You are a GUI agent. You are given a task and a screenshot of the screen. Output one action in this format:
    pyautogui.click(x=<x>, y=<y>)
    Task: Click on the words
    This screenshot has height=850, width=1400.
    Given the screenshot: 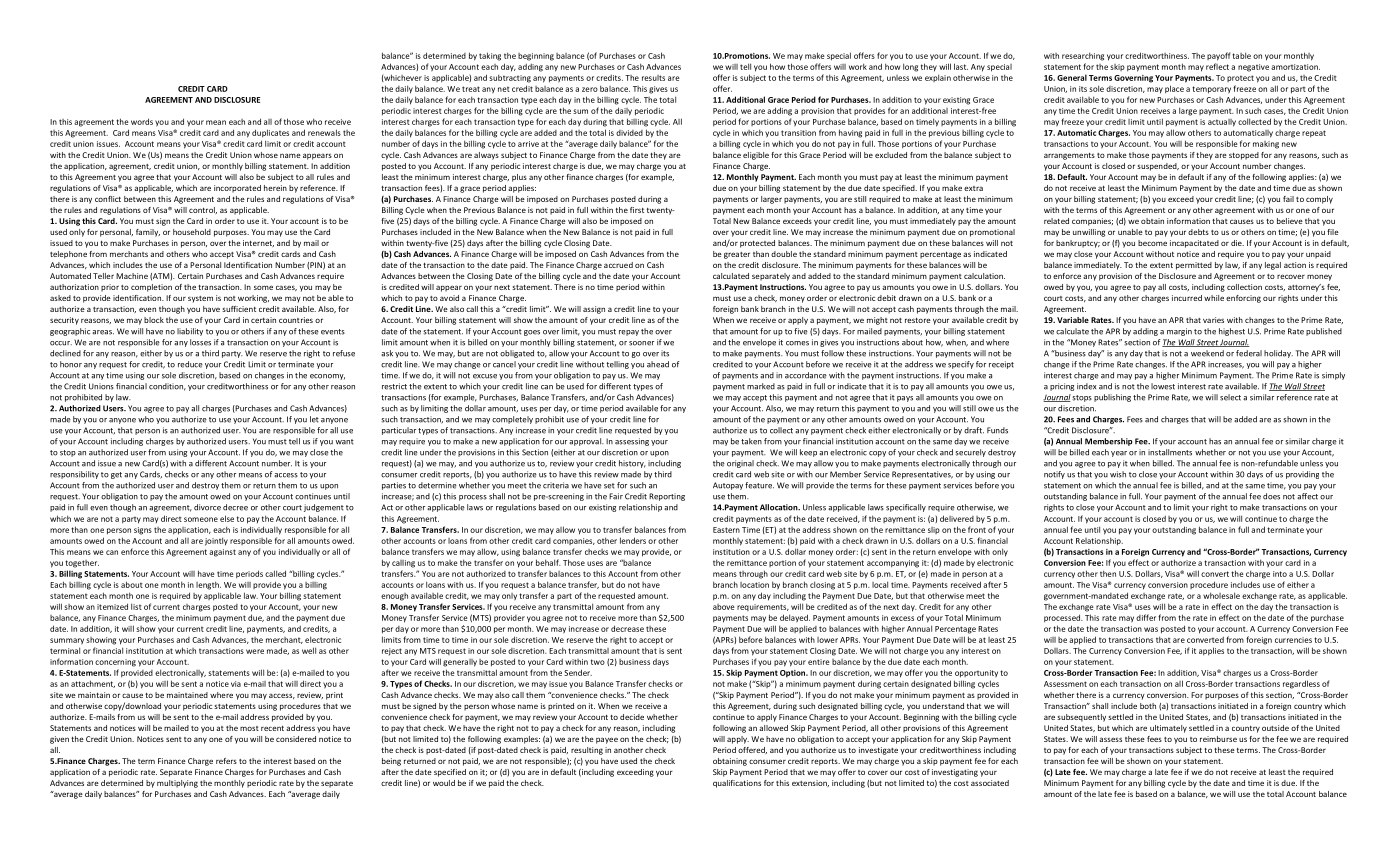 What is the action you would take?
    pyautogui.click(x=142, y=121)
